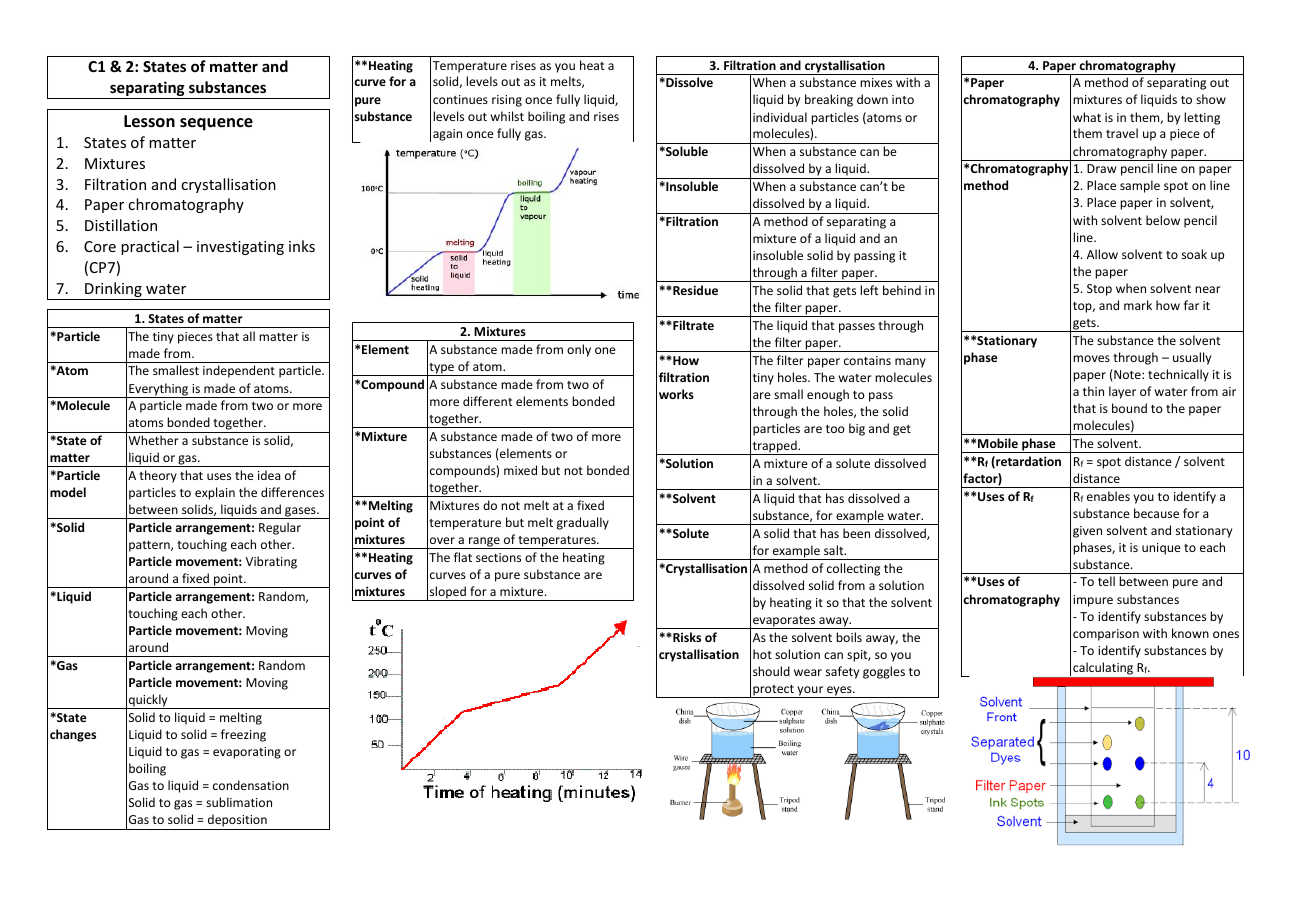 Image resolution: width=1308 pixels, height=924 pixels. I want to click on Vibrating, so click(271, 562).
